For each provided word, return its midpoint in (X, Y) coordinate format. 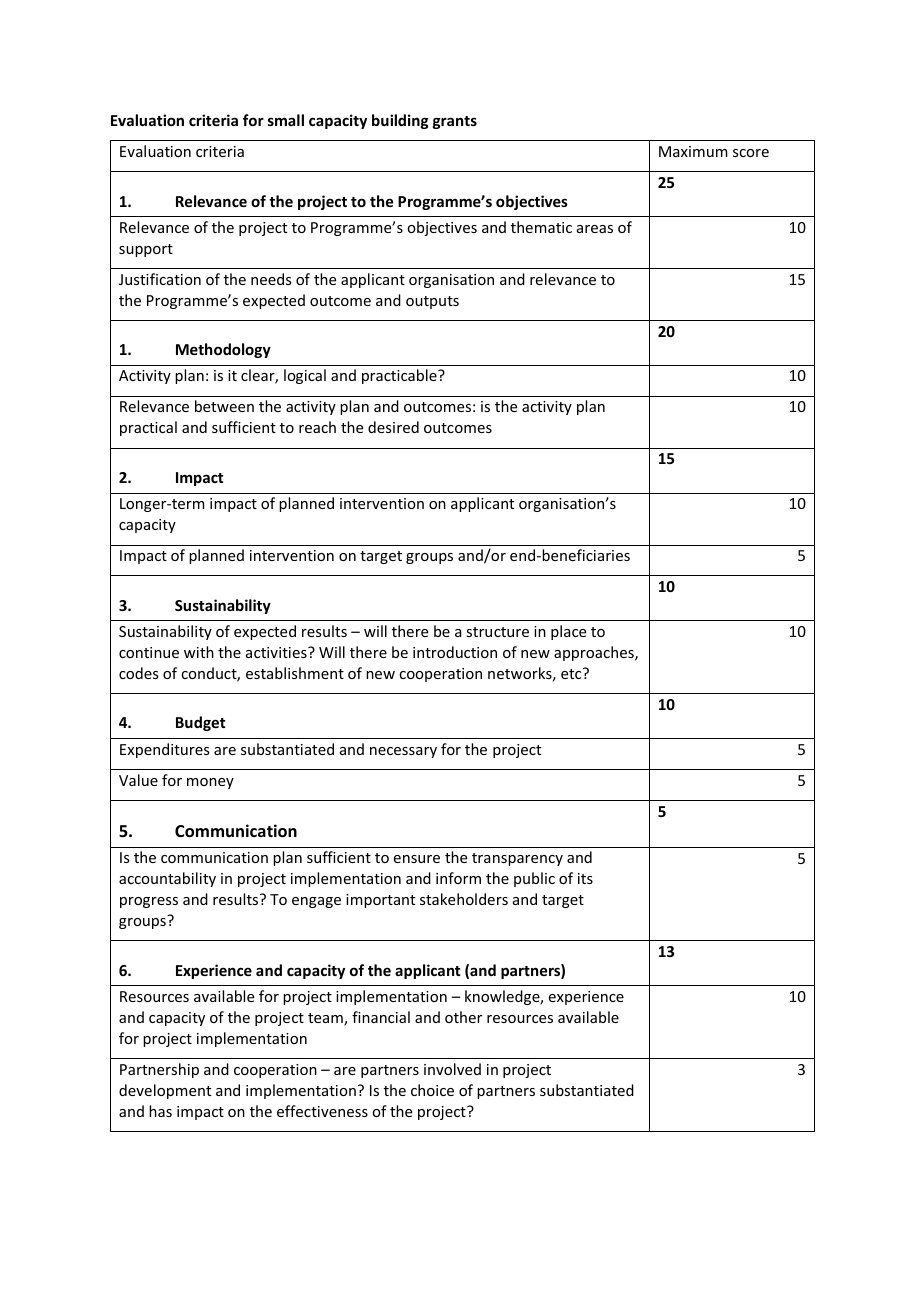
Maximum (693, 151)
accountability (167, 879)
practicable (400, 376)
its (585, 878)
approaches (595, 653)
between (224, 406)
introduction (455, 652)
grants (455, 122)
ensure (417, 859)
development (165, 1091)
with (199, 652)
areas (595, 229)
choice (432, 1090)
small (286, 120)
